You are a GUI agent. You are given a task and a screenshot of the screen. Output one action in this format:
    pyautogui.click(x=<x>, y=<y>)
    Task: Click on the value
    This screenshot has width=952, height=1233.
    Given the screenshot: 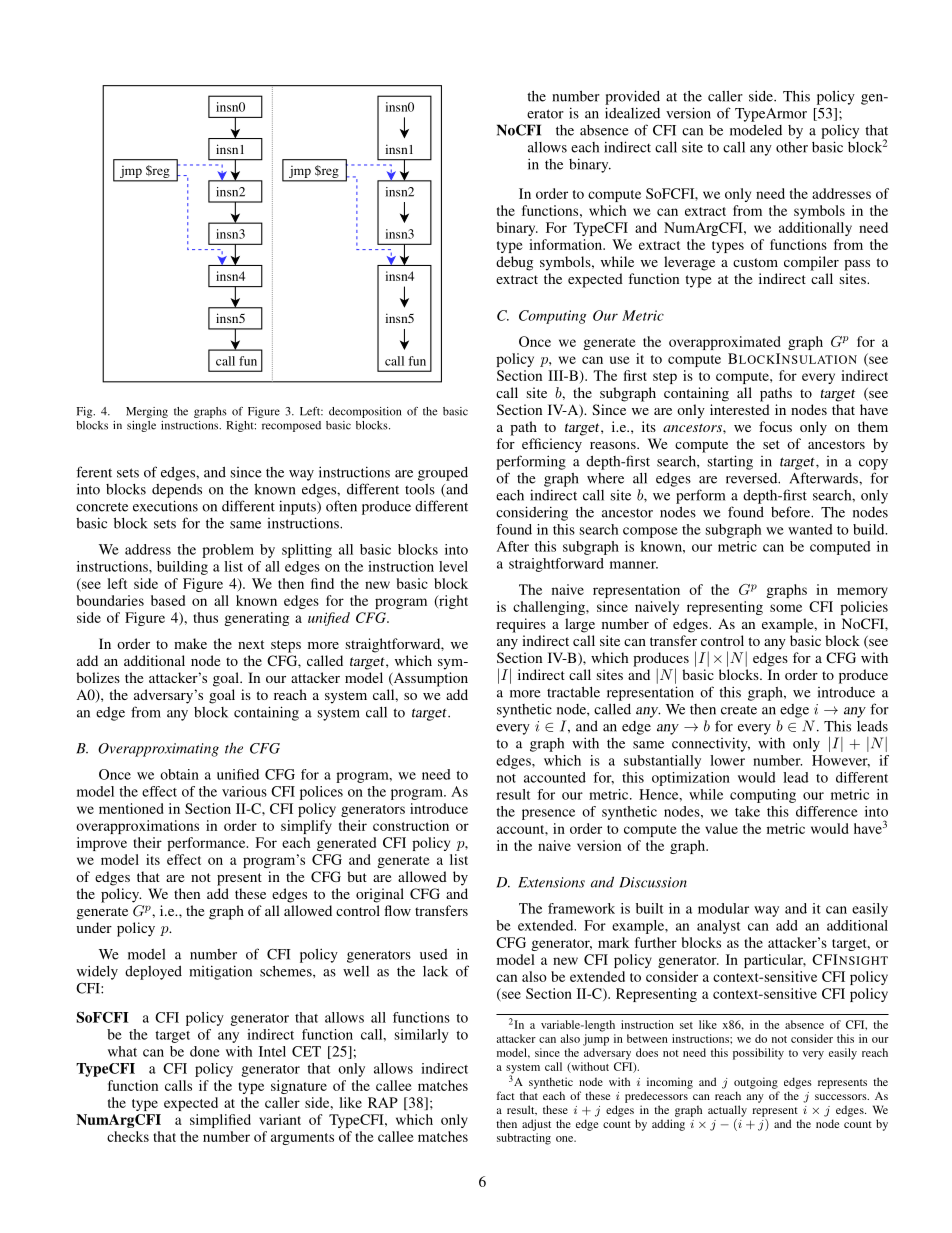 What is the action you would take?
    pyautogui.click(x=721, y=828)
